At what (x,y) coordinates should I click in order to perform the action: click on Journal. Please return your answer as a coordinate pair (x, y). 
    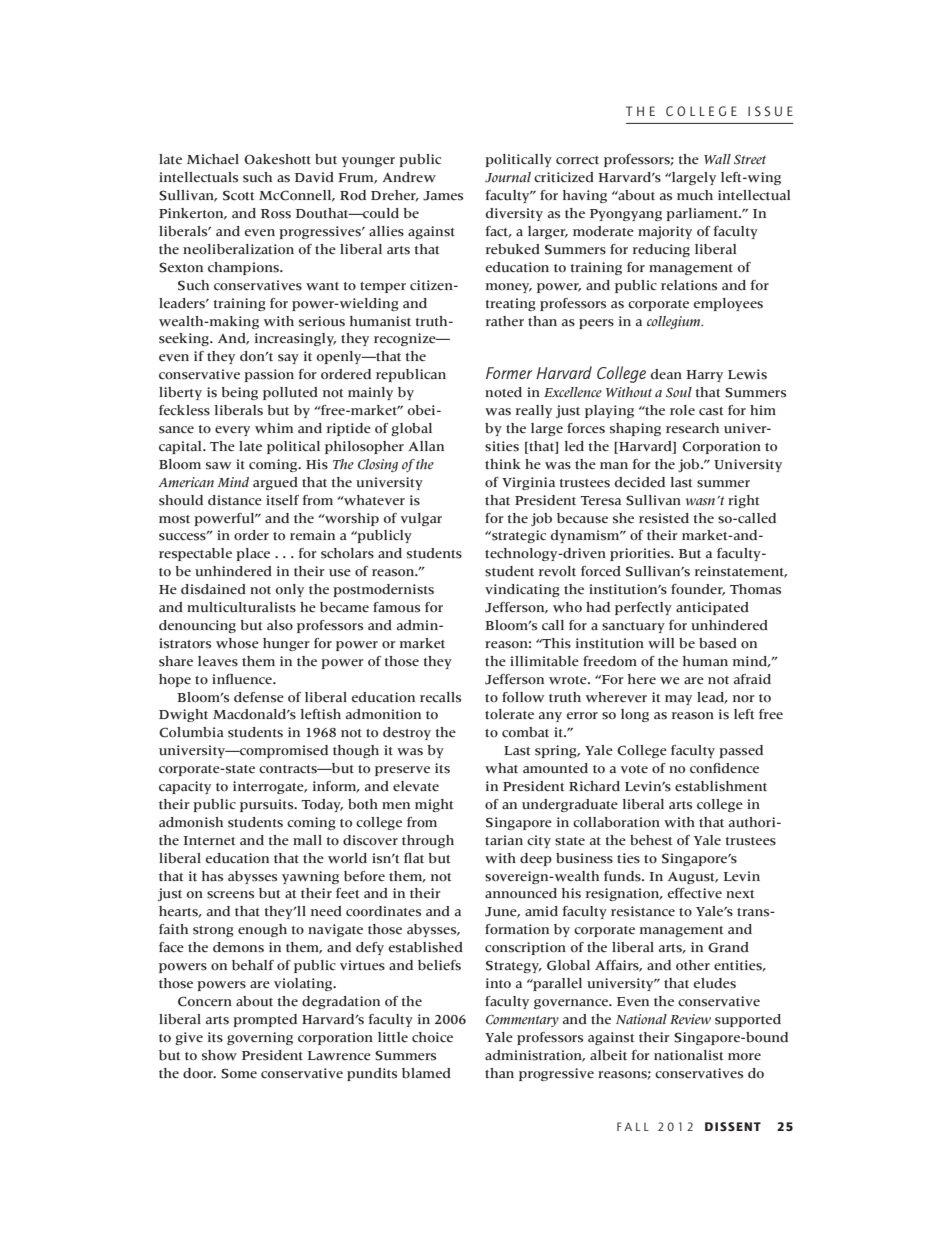
    Looking at the image, I should click on (508, 177).
